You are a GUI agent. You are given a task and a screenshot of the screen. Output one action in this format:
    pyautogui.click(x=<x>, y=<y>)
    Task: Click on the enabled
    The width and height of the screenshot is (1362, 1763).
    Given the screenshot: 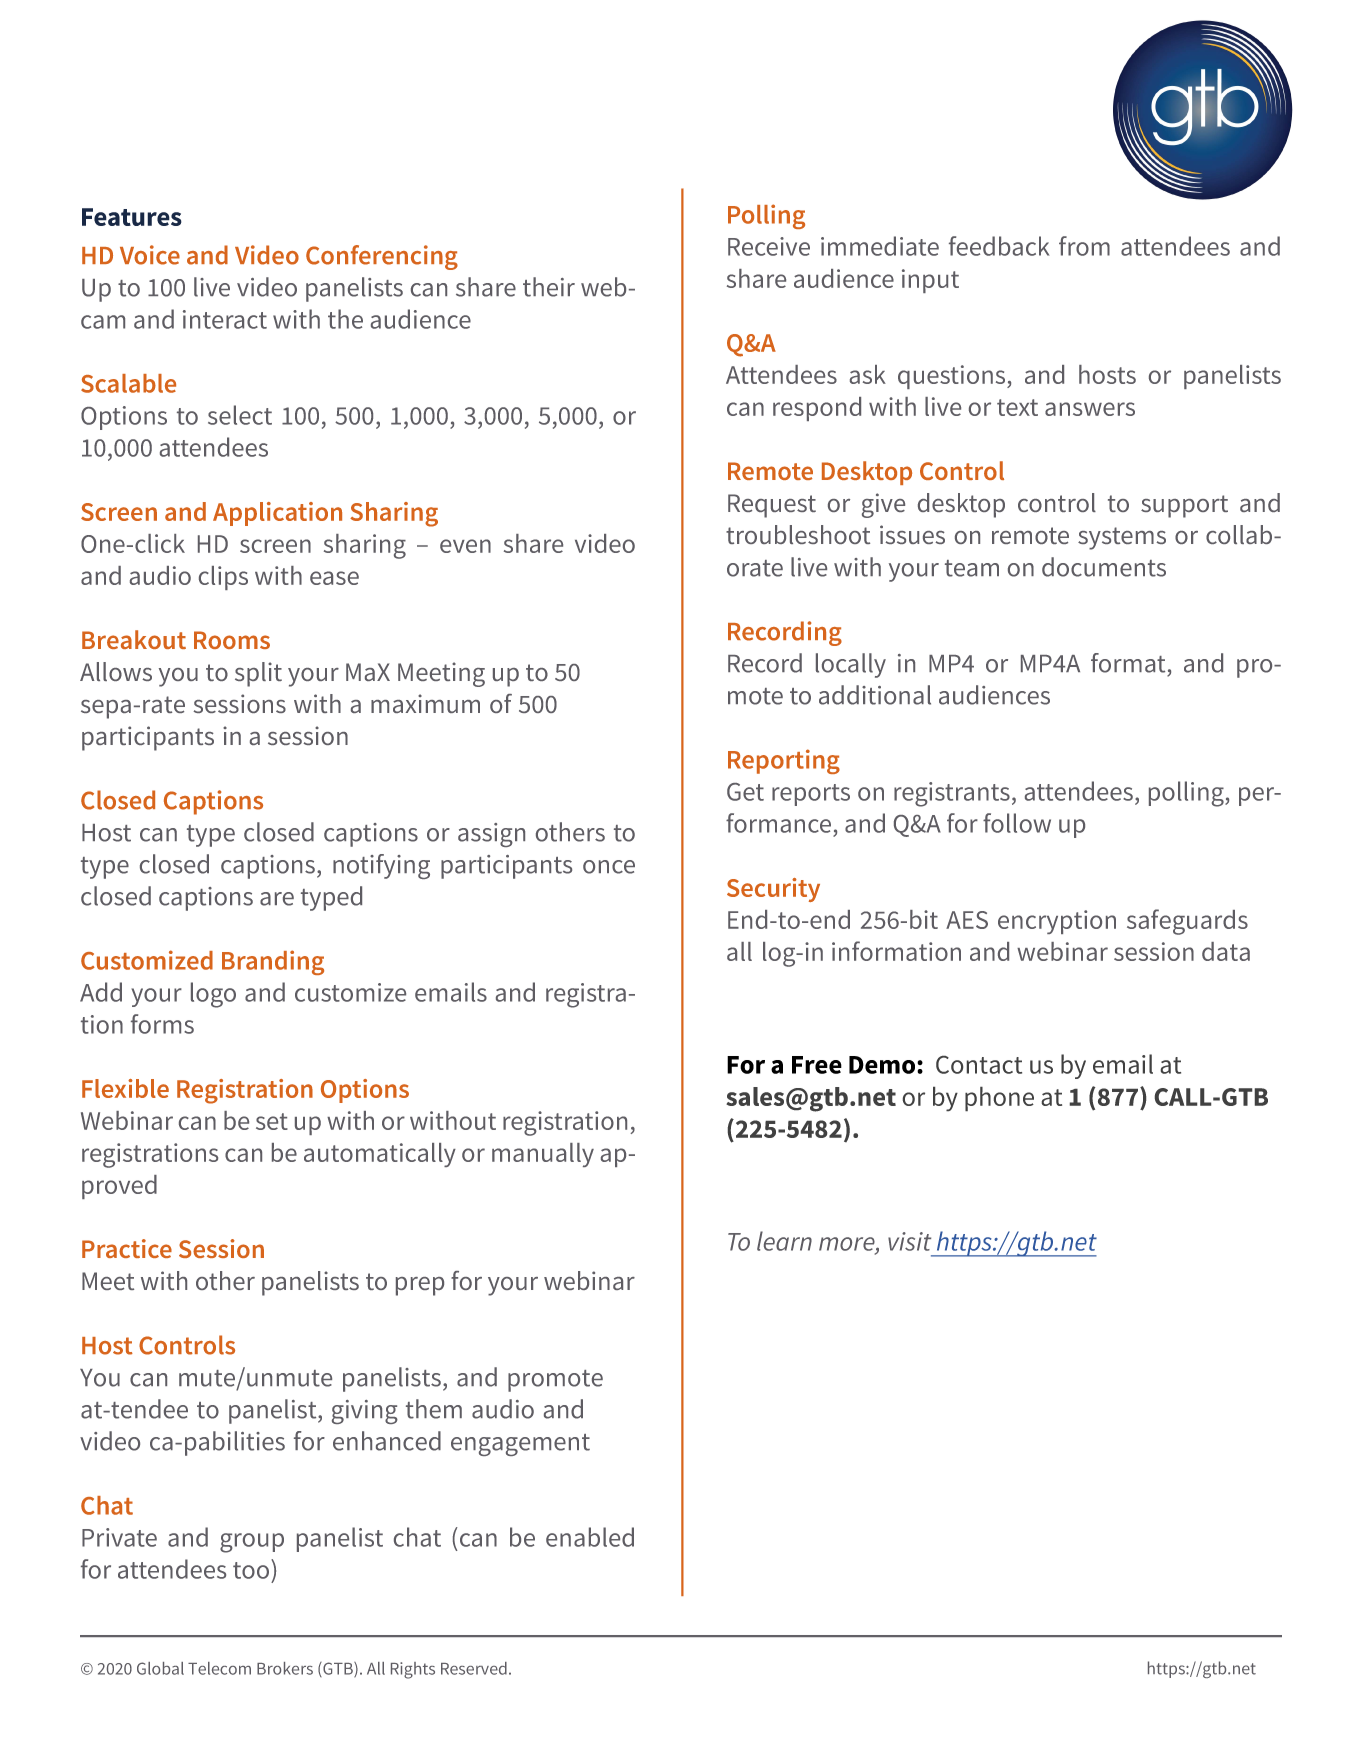 What is the action you would take?
    pyautogui.click(x=590, y=1537)
